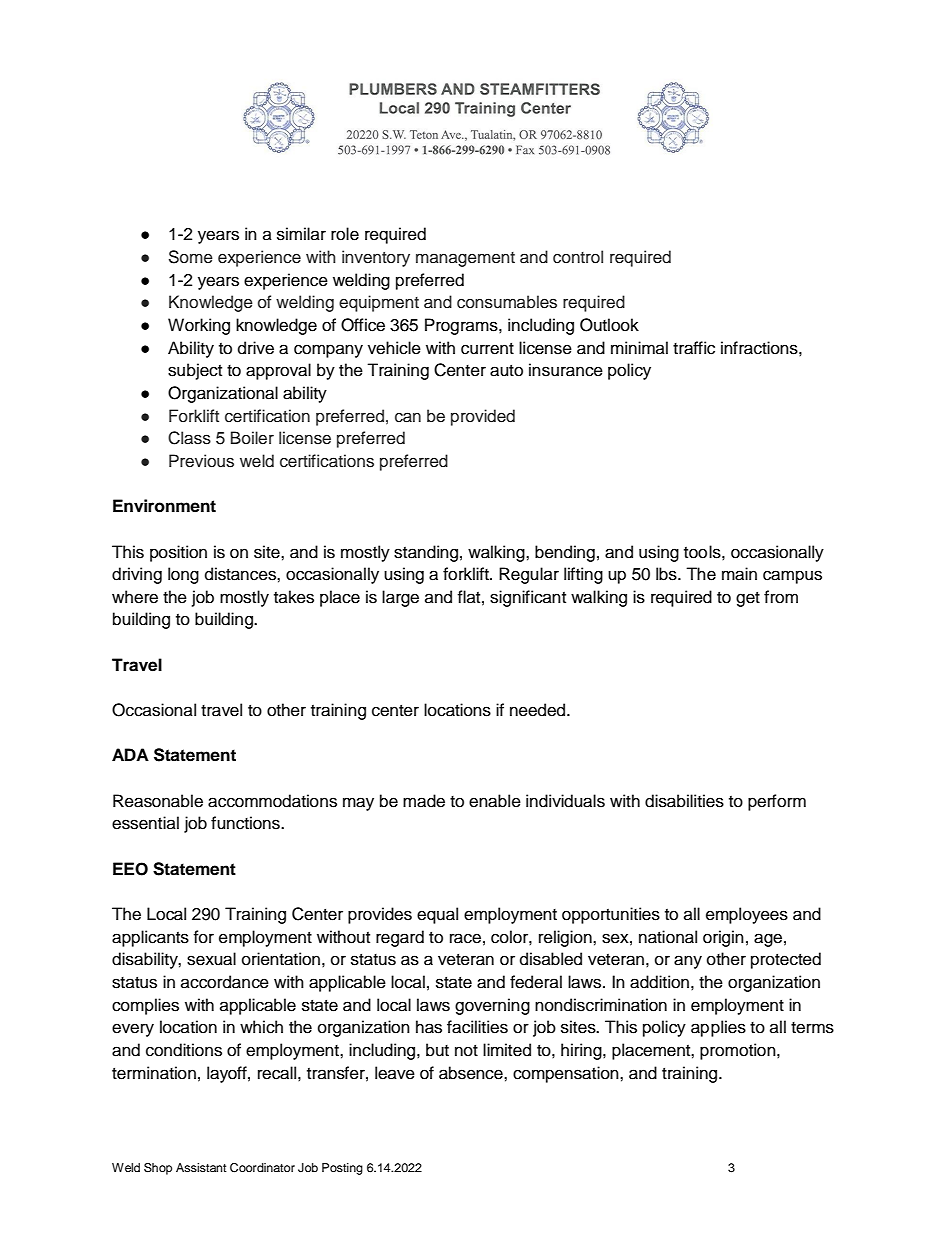 The width and height of the screenshot is (952, 1233). Describe the element at coordinates (495, 801) in the screenshot. I see `enable` at that location.
